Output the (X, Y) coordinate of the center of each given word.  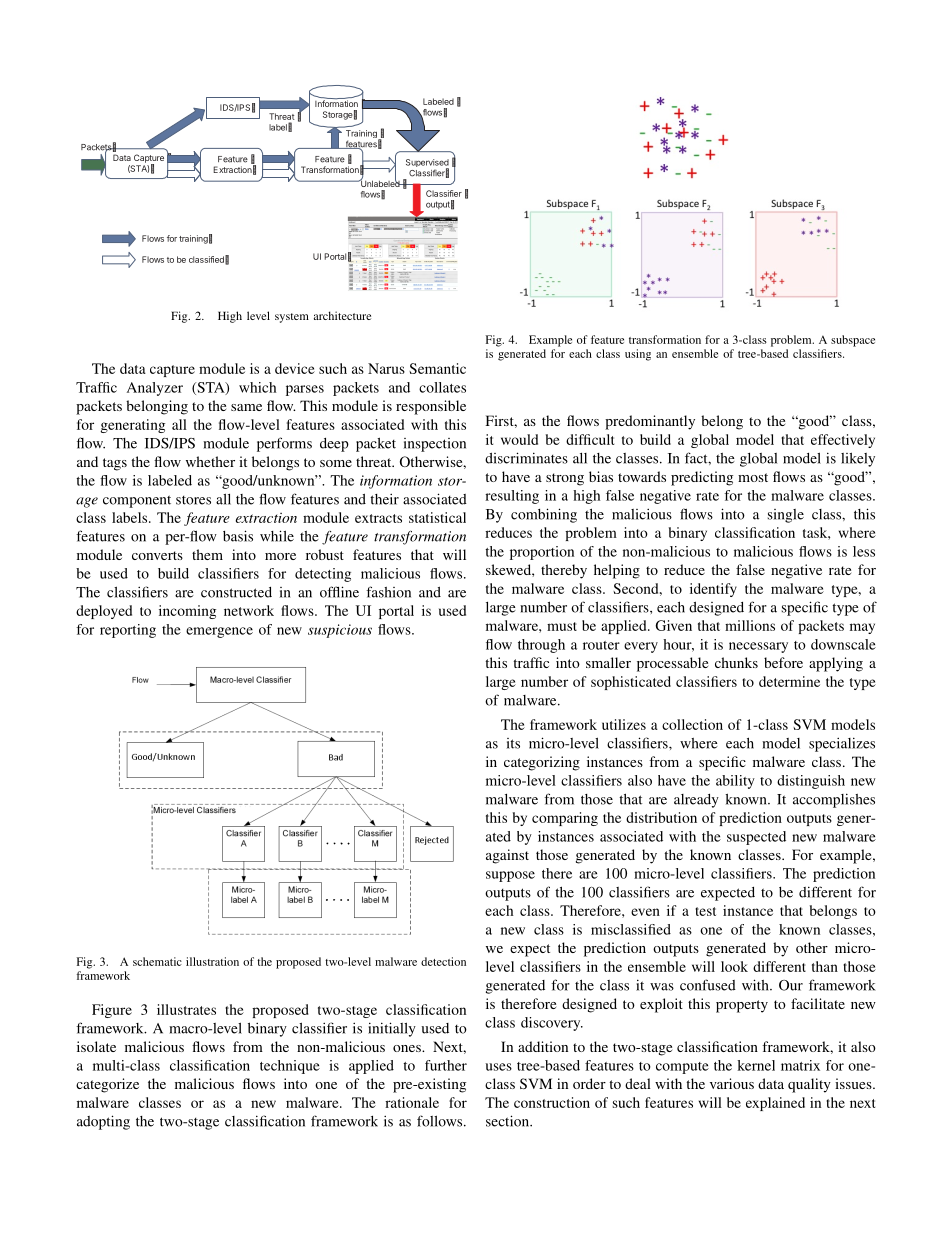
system (292, 318)
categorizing (542, 763)
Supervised (427, 164)
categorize (107, 1085)
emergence (219, 632)
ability (735, 782)
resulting (512, 497)
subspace (853, 341)
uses (498, 1067)
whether (210, 461)
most (753, 477)
